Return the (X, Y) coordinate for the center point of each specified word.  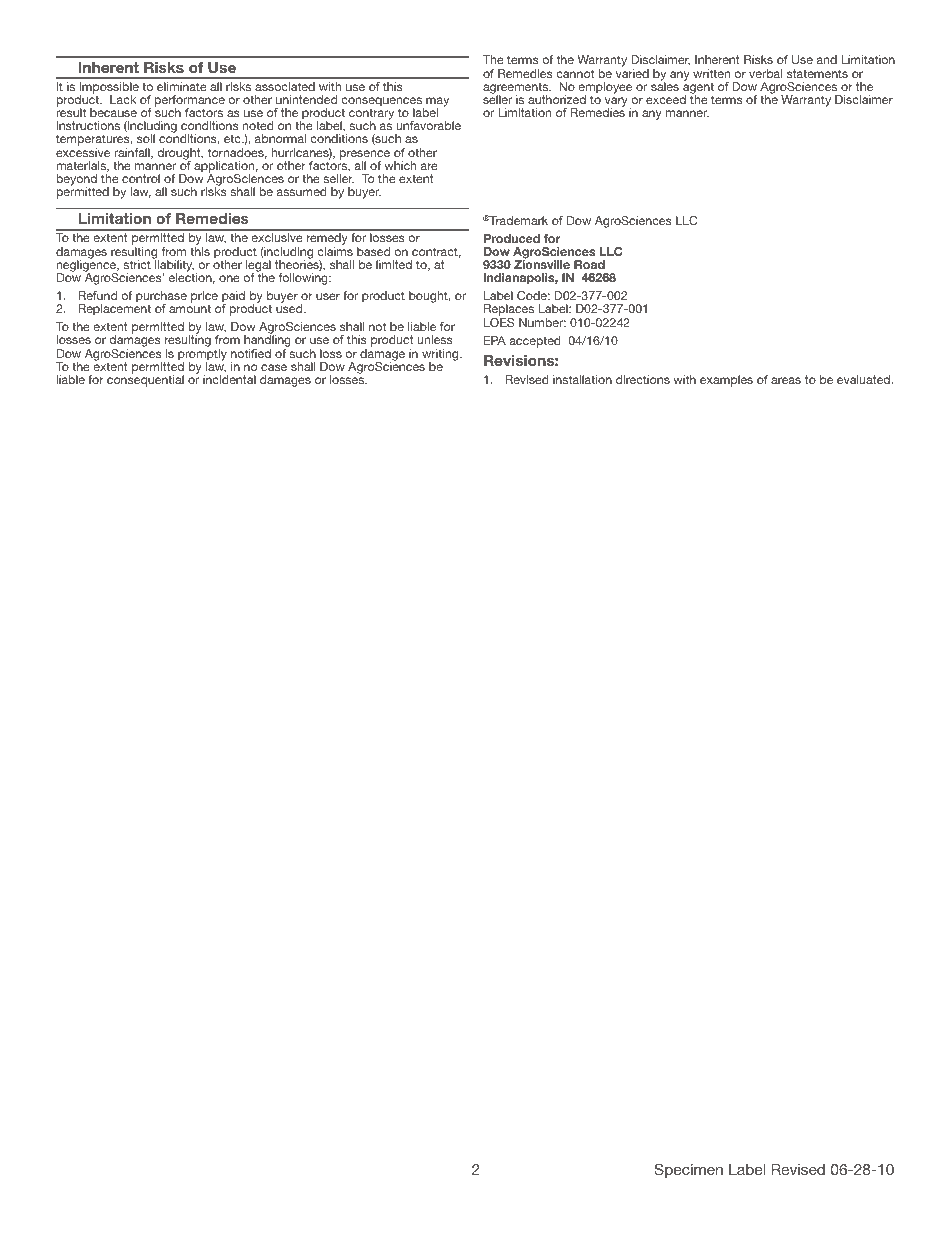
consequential (145, 380)
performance (190, 102)
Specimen (688, 1170)
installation (582, 379)
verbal (765, 73)
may (437, 103)
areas (786, 380)
